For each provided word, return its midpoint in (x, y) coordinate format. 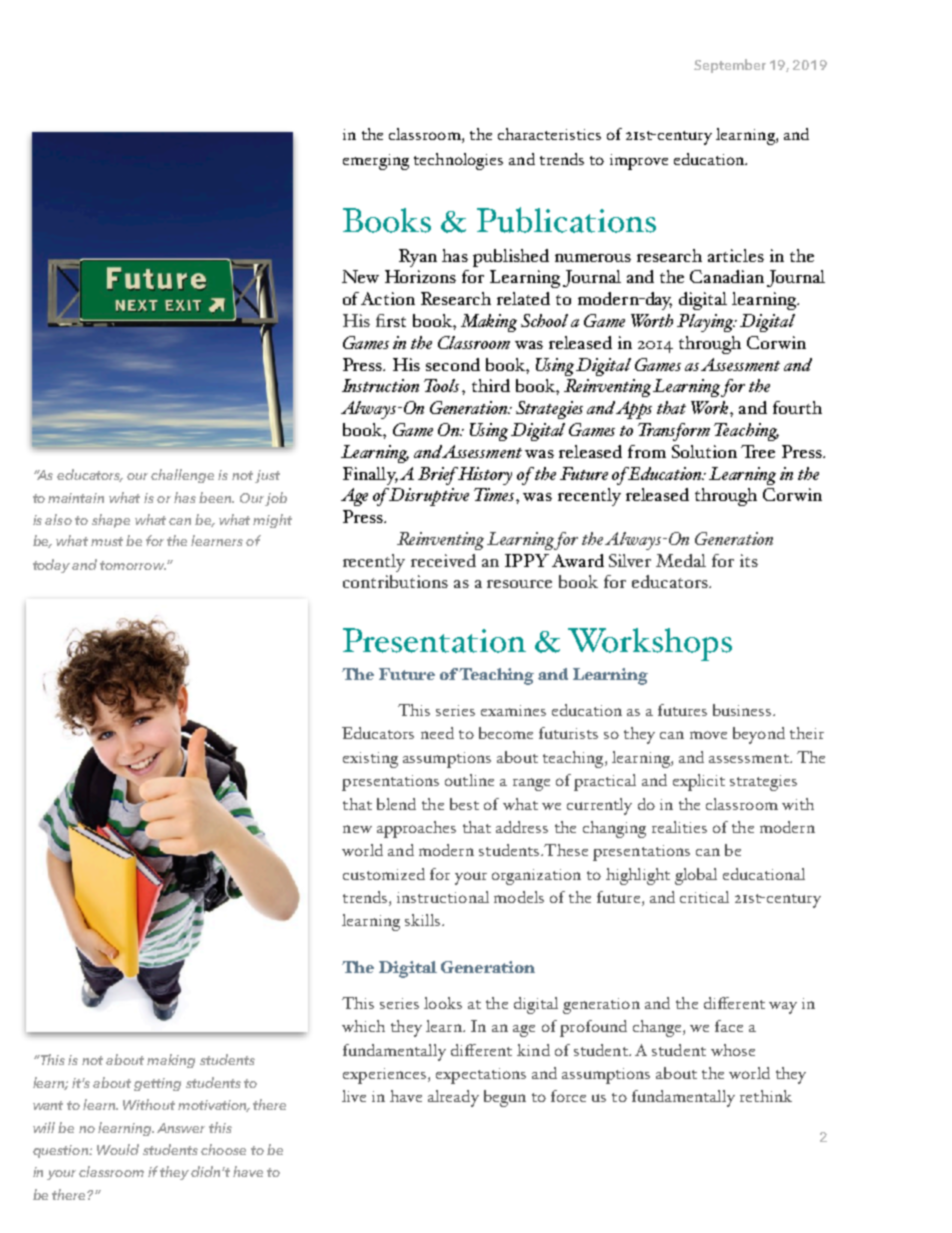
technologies (458, 161)
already (453, 1098)
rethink (766, 1096)
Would (118, 1149)
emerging (376, 162)
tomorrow (133, 565)
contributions (395, 581)
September (730, 66)
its (749, 560)
